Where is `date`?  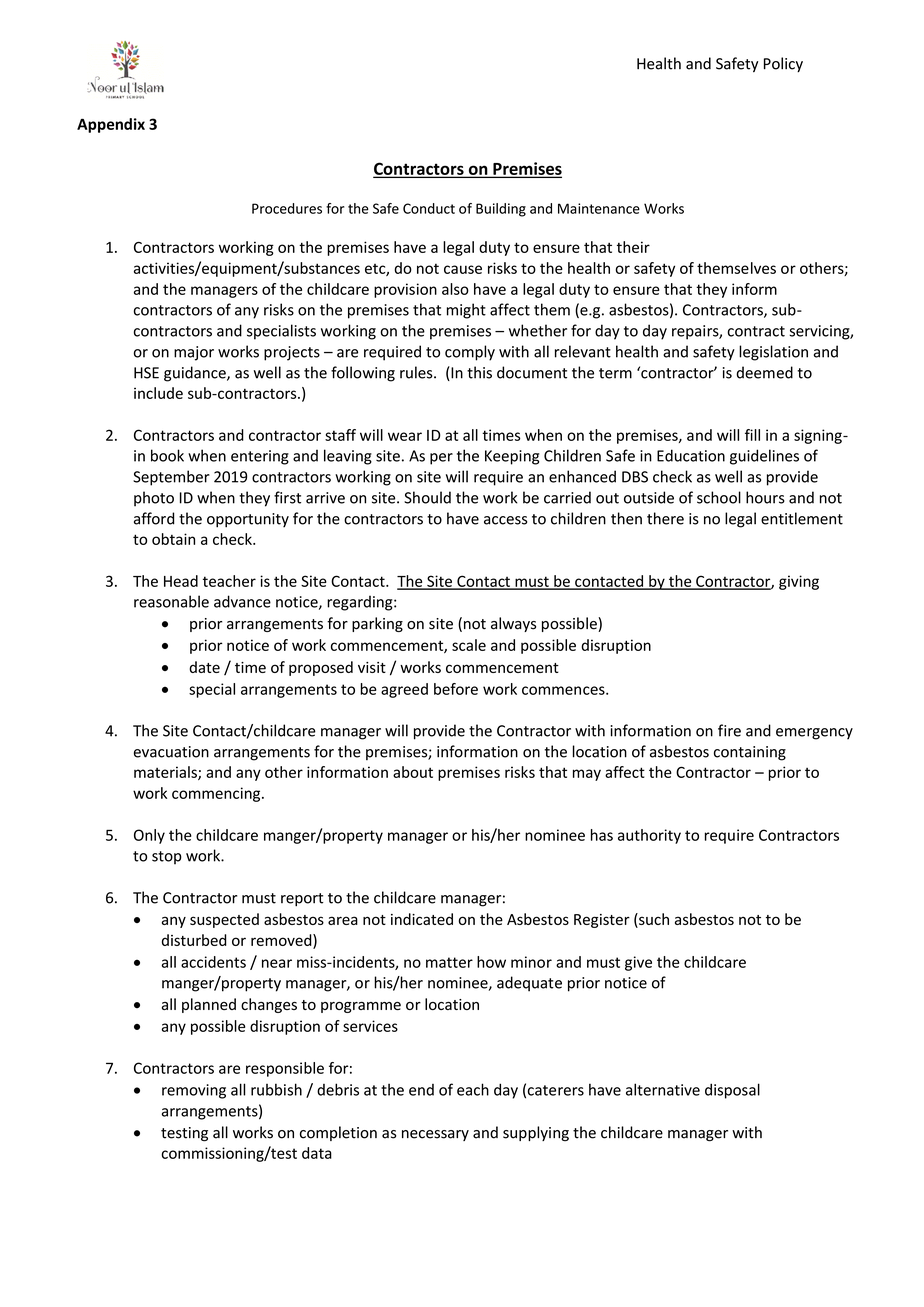
date is located at coordinates (204, 667).
